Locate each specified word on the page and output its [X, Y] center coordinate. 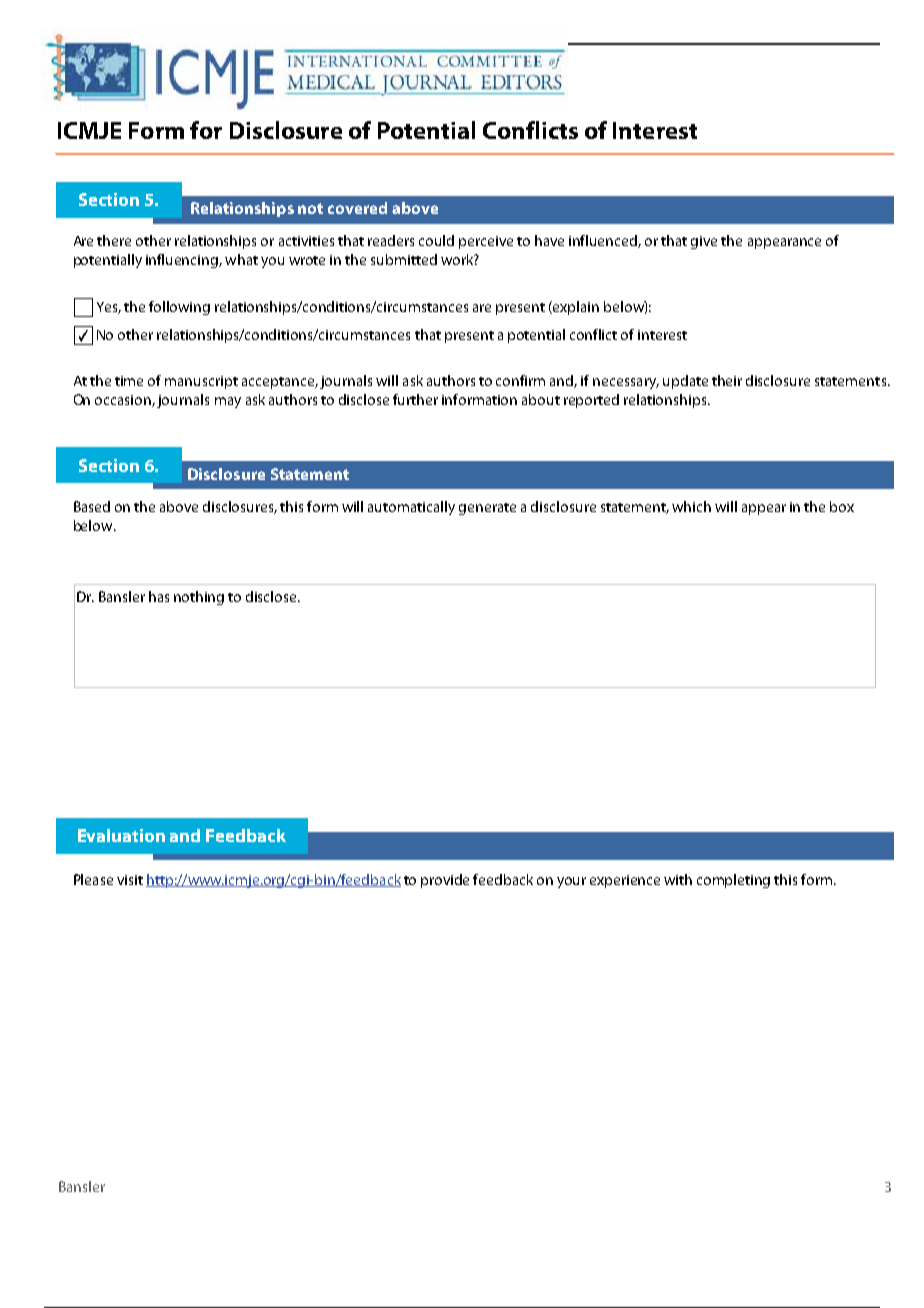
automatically [411, 508]
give [704, 242]
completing [733, 881]
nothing [199, 598]
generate [487, 509]
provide [445, 881]
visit [130, 880]
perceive [486, 242]
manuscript [201, 382]
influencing [183, 261]
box [842, 506]
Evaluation [121, 835]
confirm [520, 380]
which [691, 506]
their [727, 380]
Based [92, 506]
